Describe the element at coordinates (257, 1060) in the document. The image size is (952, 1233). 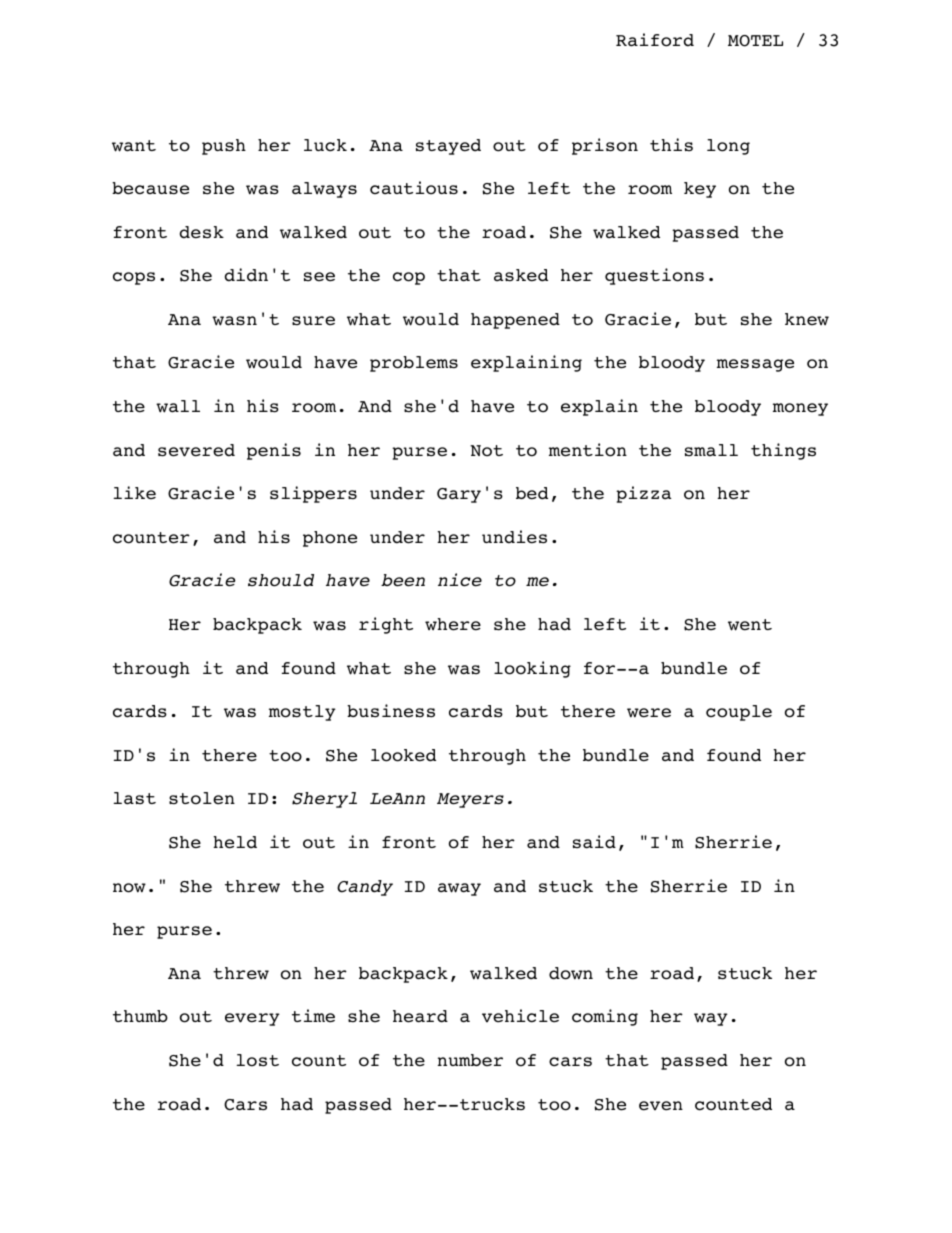
I see `lost` at that location.
